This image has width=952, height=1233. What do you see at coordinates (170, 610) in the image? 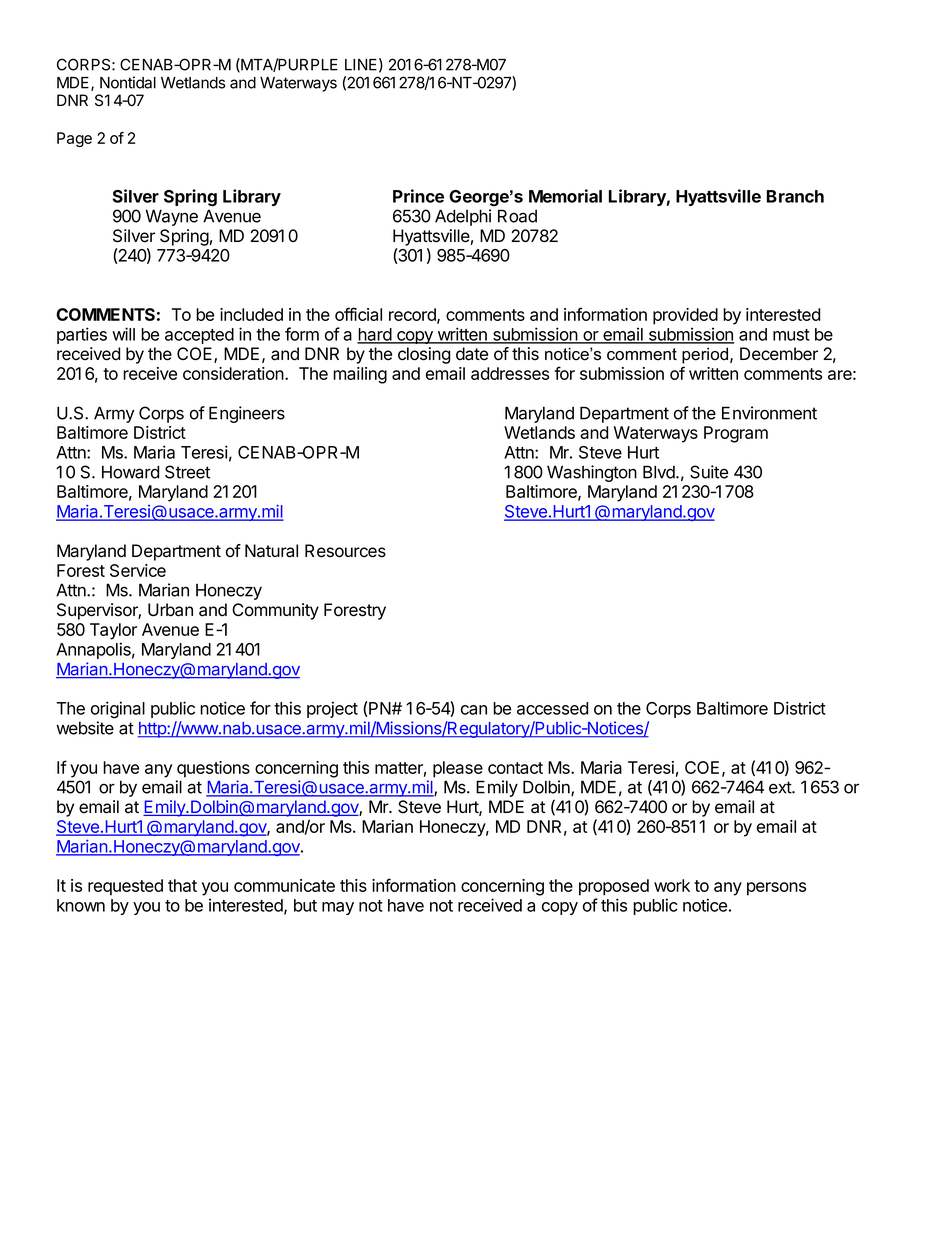
I see `Urban` at bounding box center [170, 610].
